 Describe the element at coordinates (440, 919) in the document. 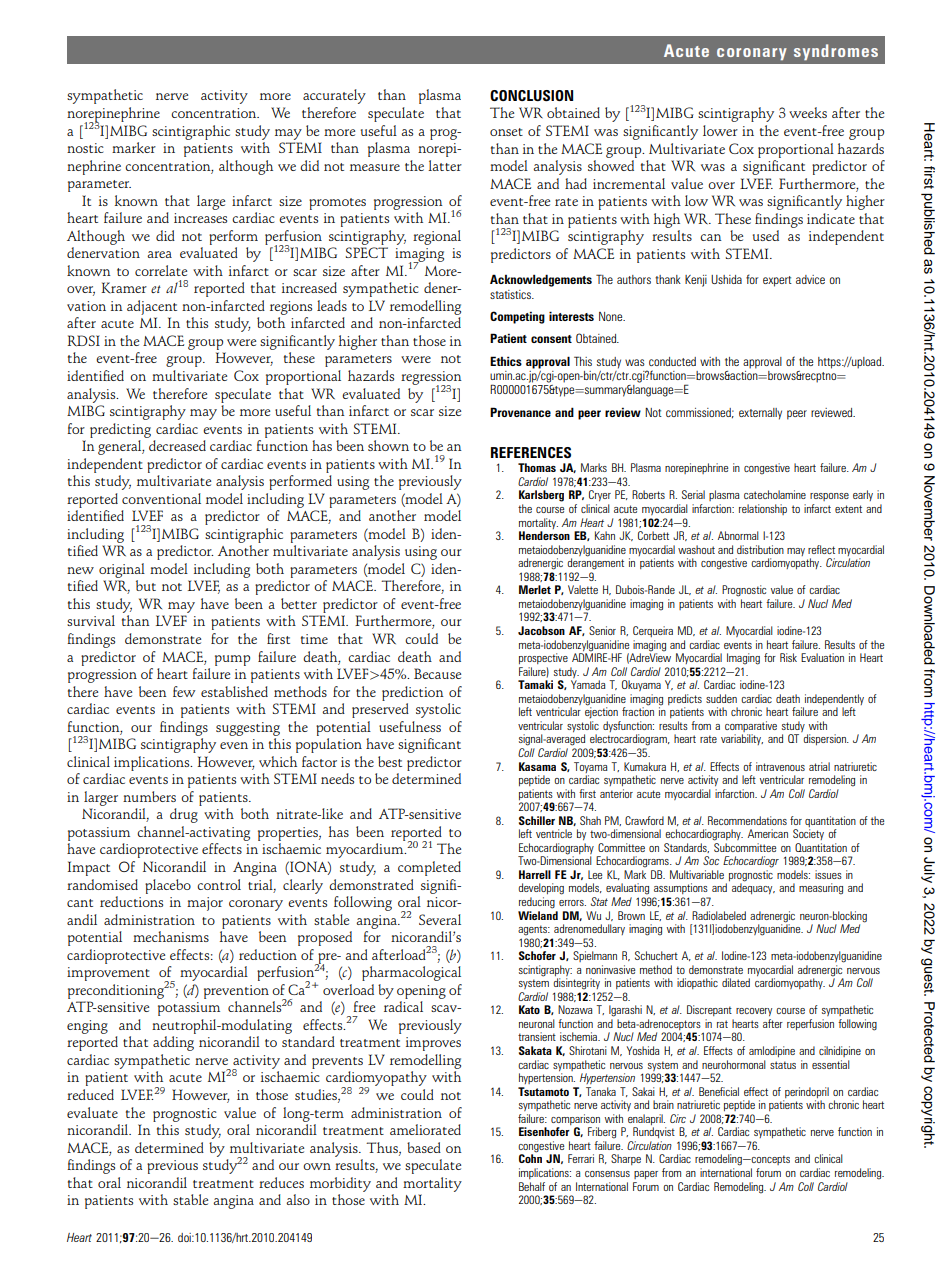

I see `Several` at that location.
